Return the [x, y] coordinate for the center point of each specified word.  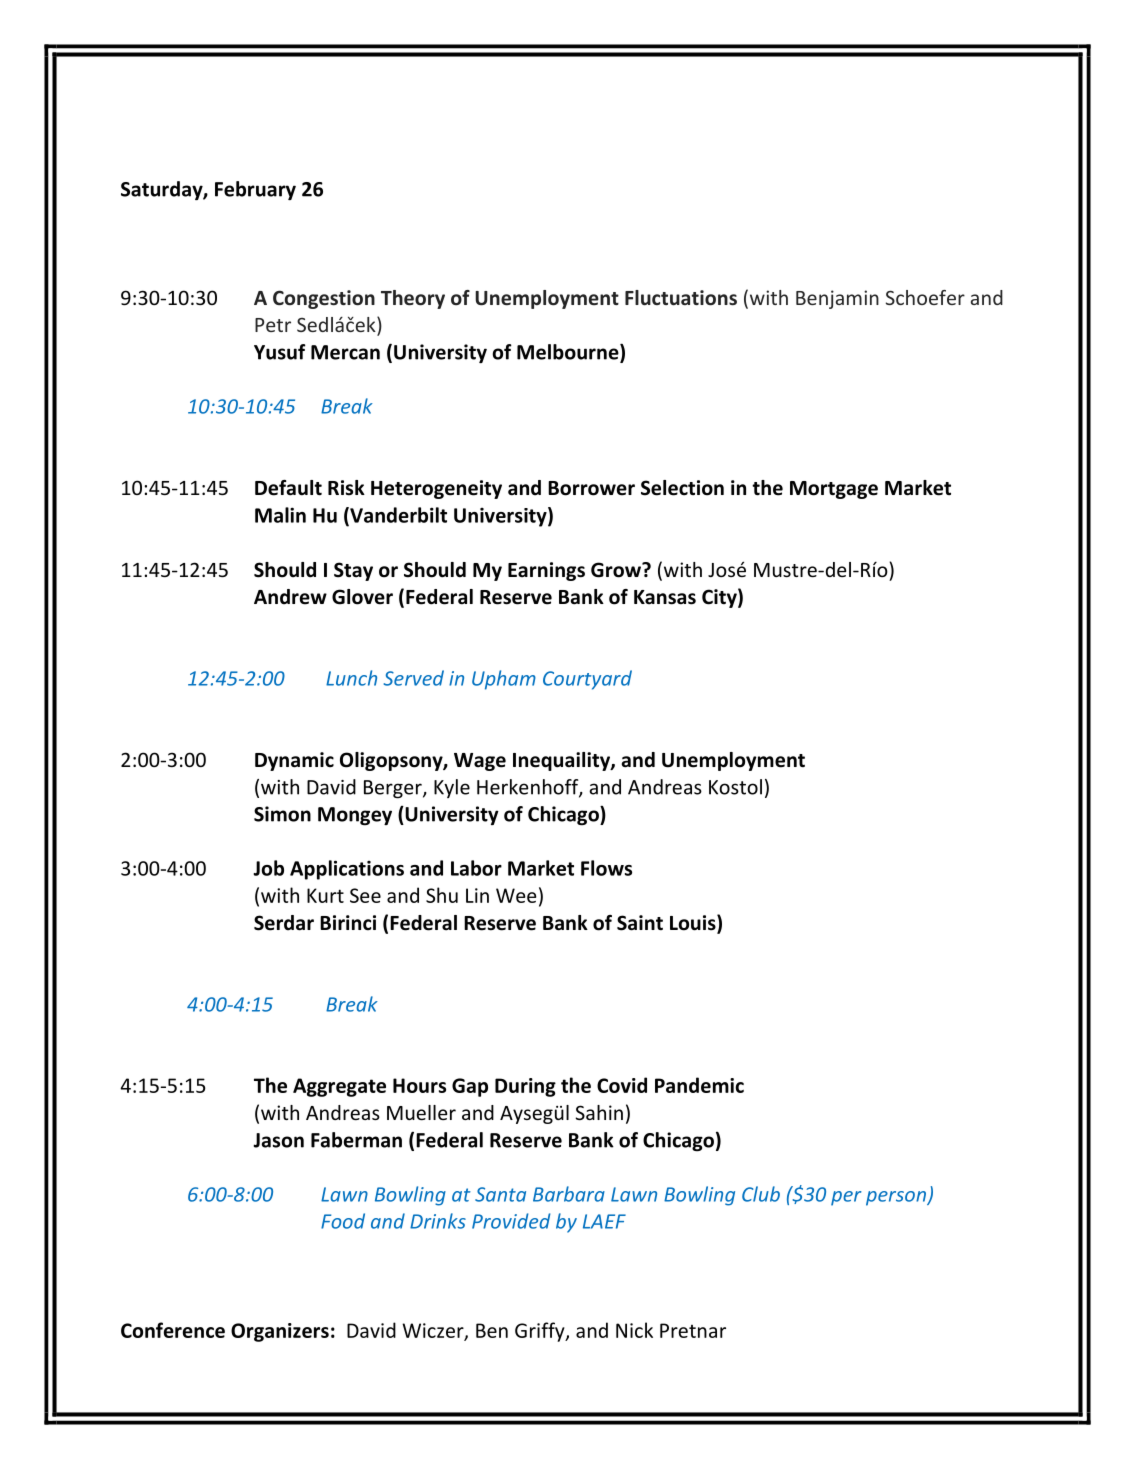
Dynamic [294, 761]
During [525, 1087]
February [255, 190]
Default [288, 488]
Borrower [591, 488]
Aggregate [339, 1087]
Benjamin [837, 299]
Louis [694, 923]
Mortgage [834, 490]
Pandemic [699, 1085]
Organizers [280, 1332]
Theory [413, 299]
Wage [480, 762]
